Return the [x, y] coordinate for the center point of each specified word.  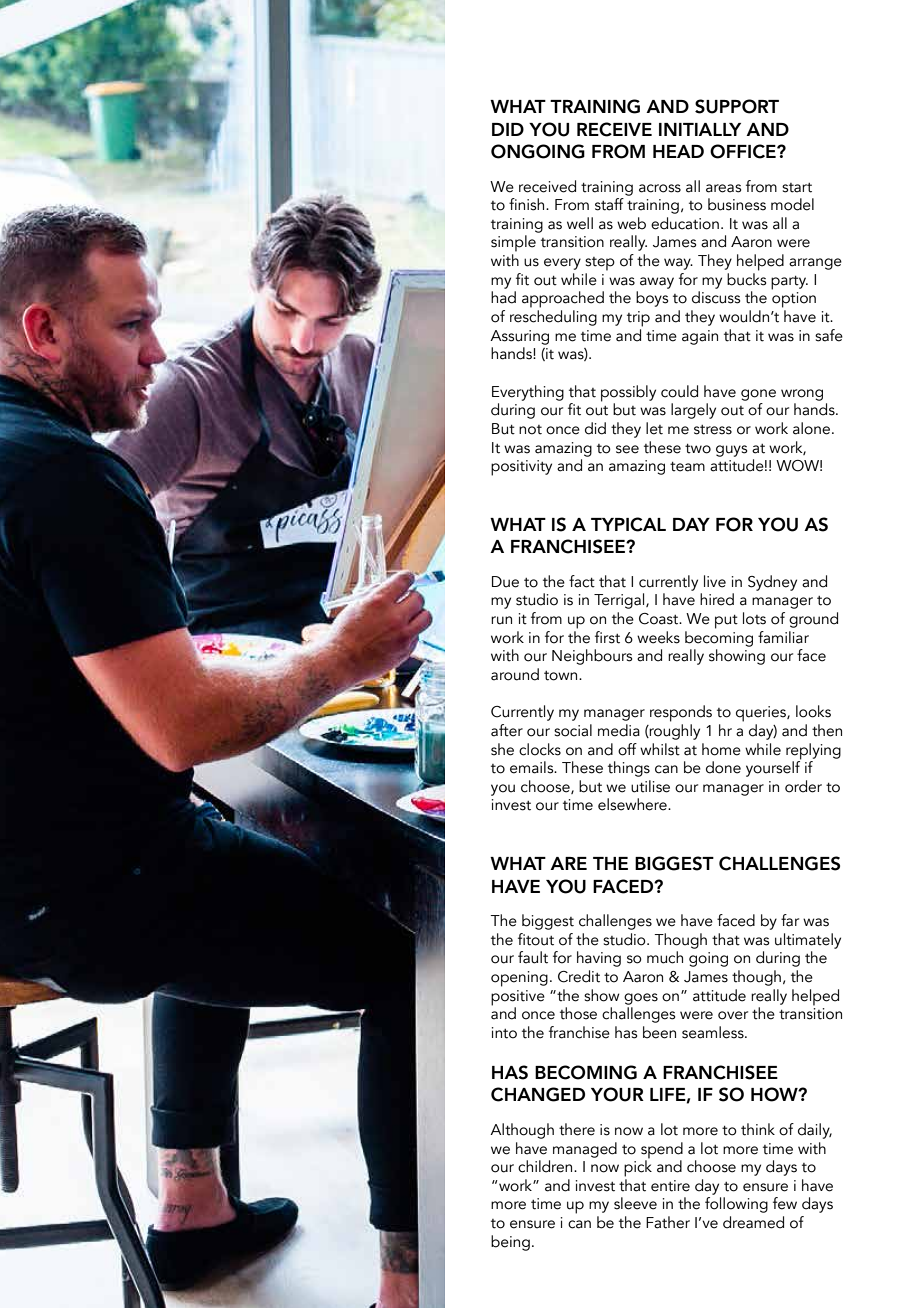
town [562, 676]
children [546, 1166]
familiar [783, 637]
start [797, 188]
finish [528, 204]
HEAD [678, 151]
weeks [658, 637]
